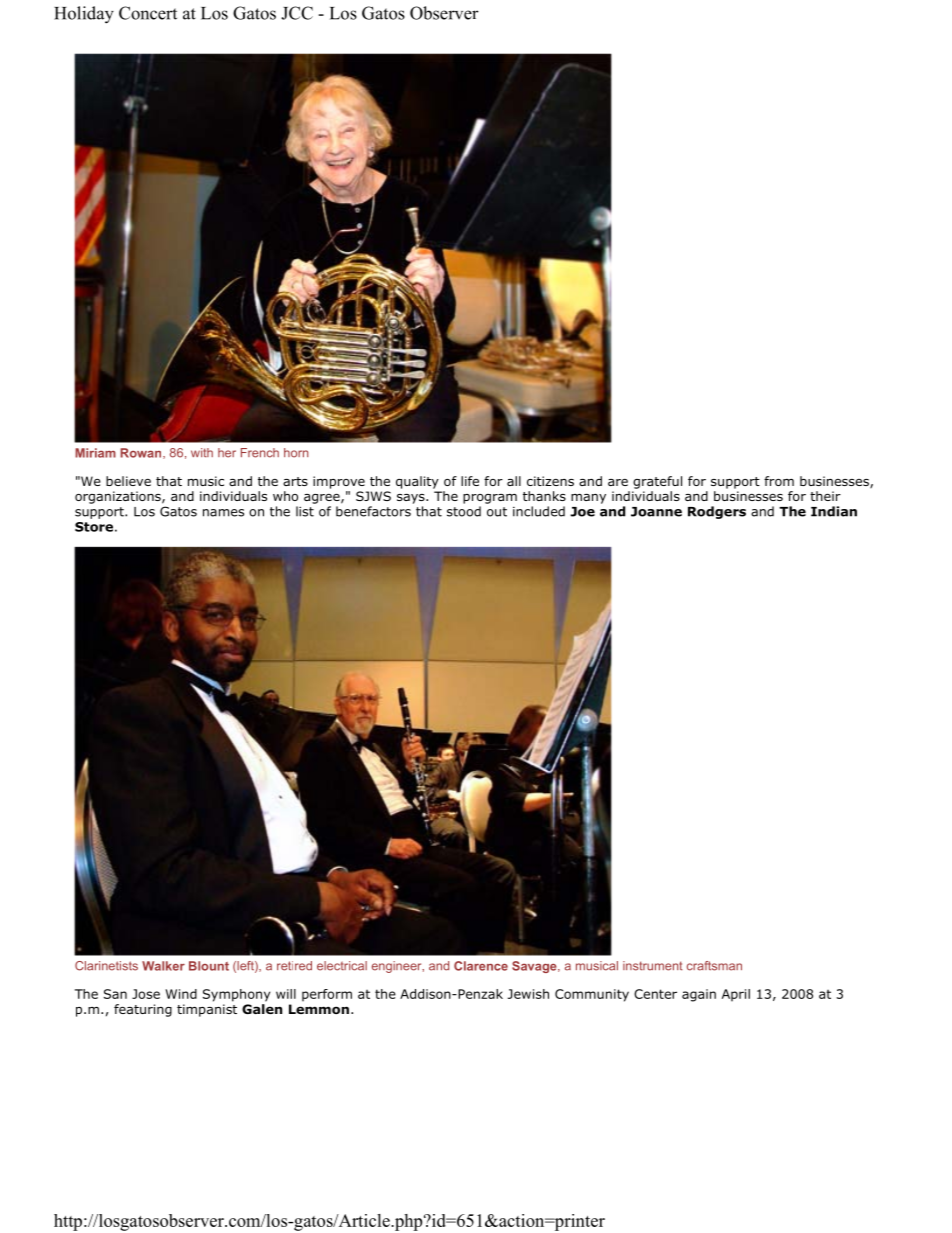 This screenshot has height=1233, width=952. Describe the element at coordinates (736, 995) in the screenshot. I see `April` at that location.
